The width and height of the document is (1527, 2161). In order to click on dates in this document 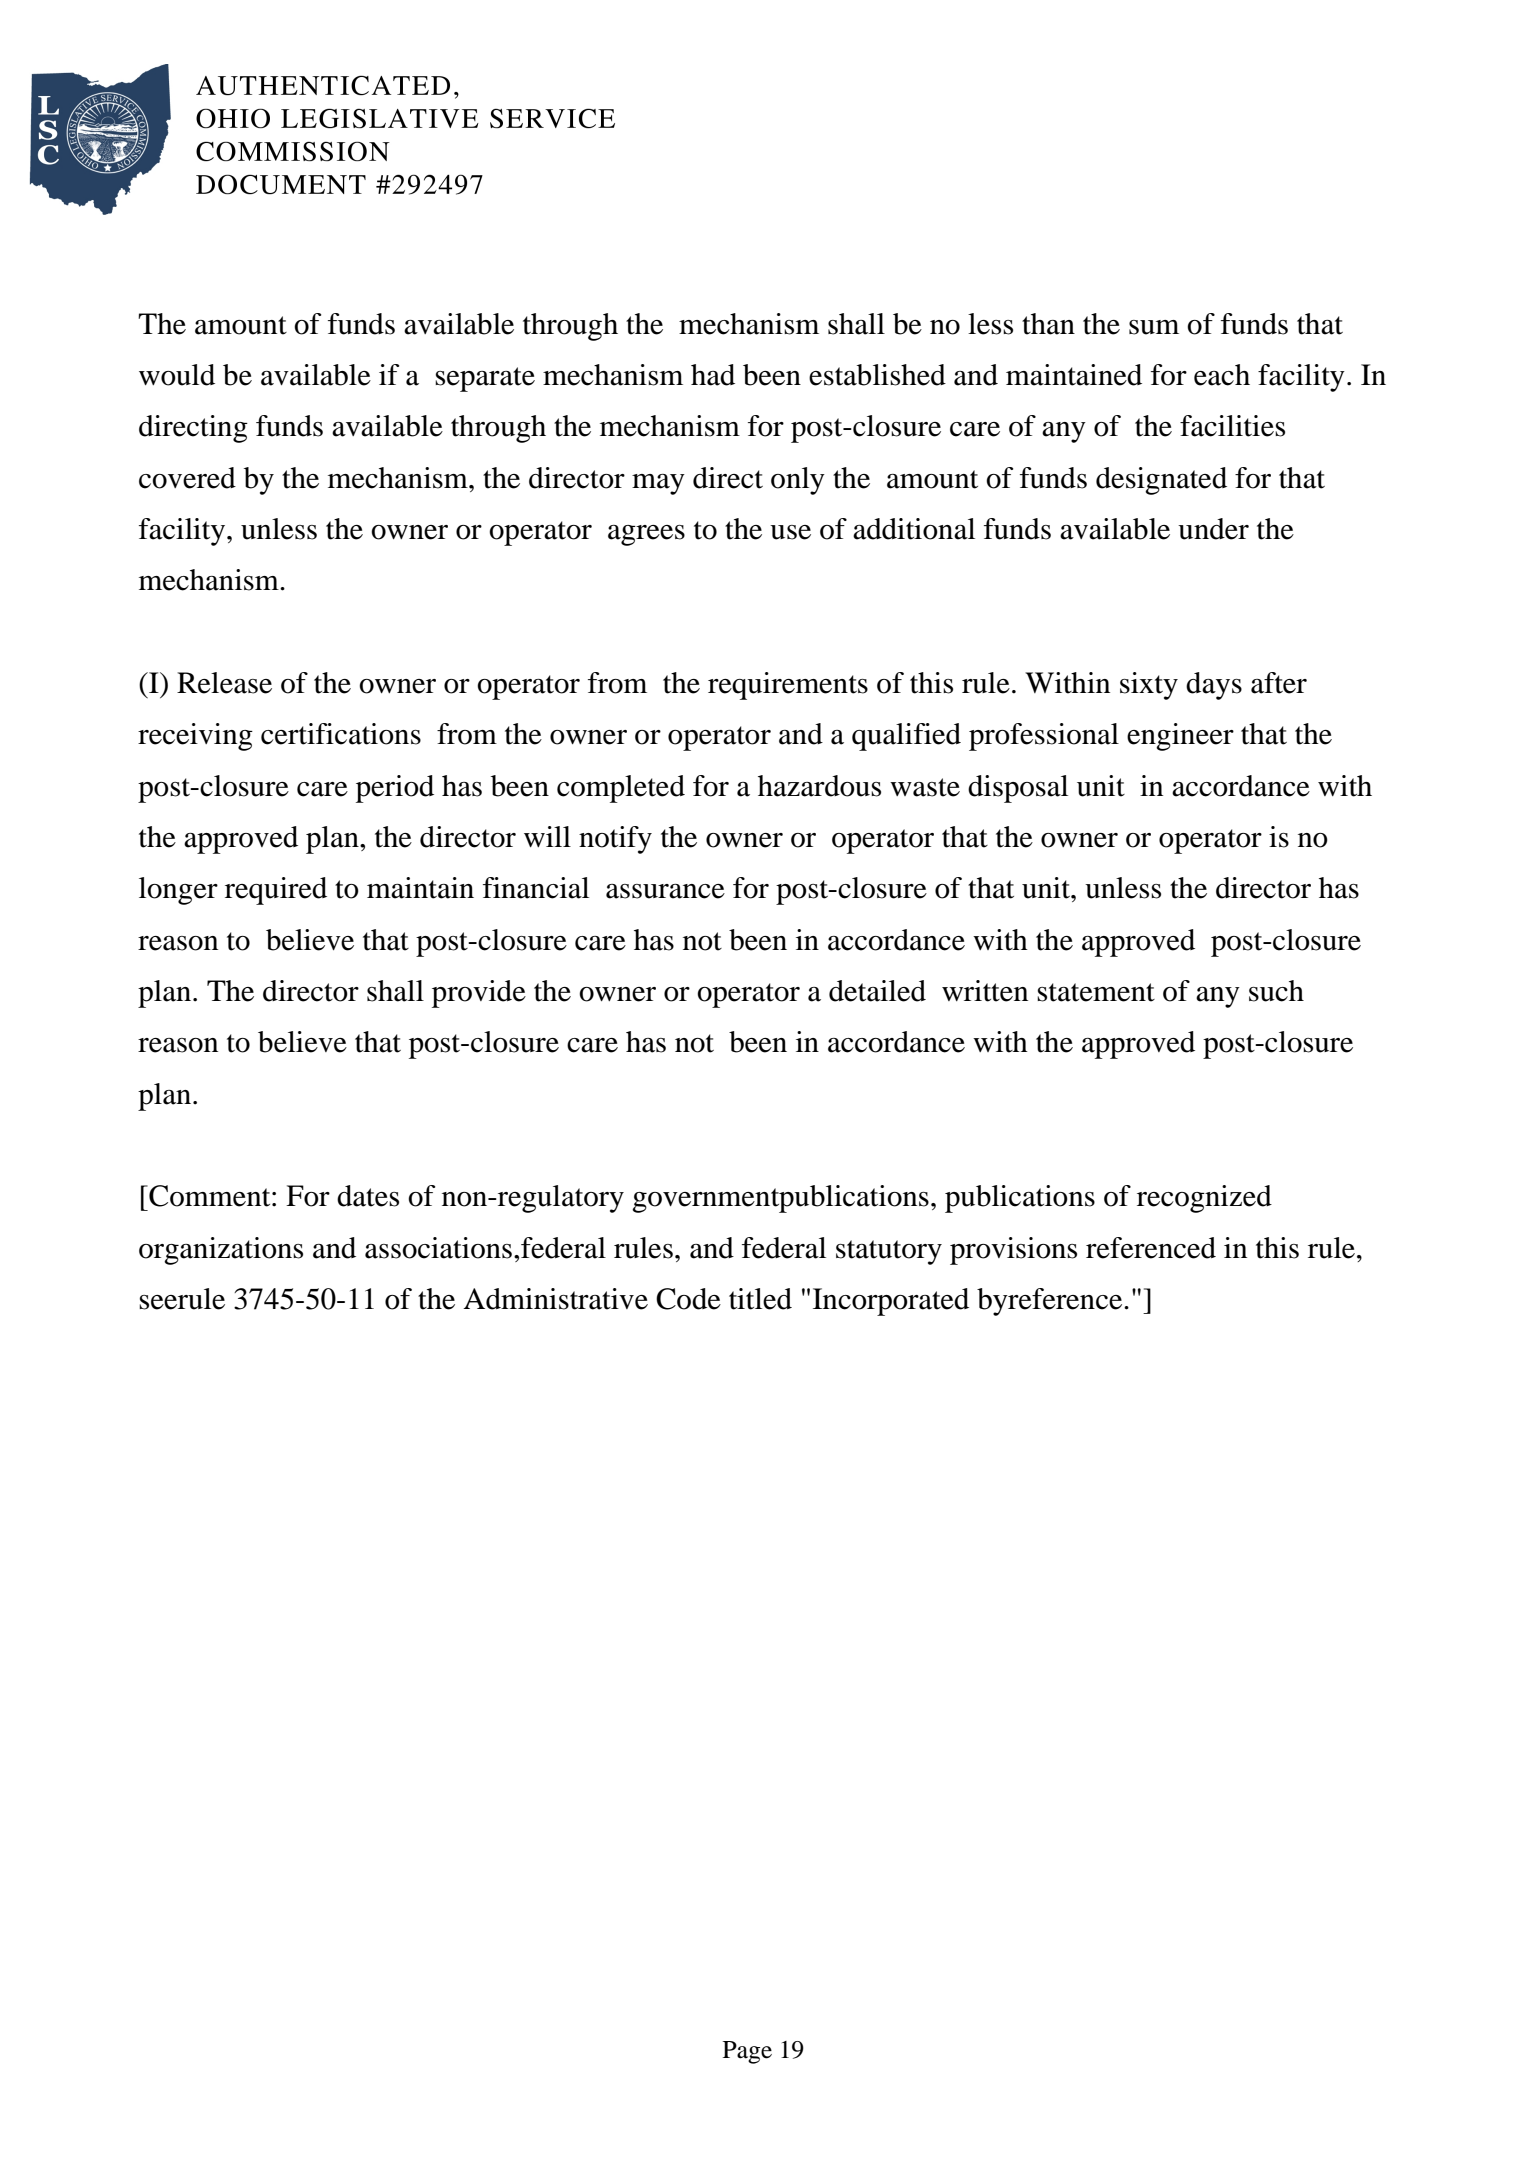, I will do `click(368, 1196)`.
